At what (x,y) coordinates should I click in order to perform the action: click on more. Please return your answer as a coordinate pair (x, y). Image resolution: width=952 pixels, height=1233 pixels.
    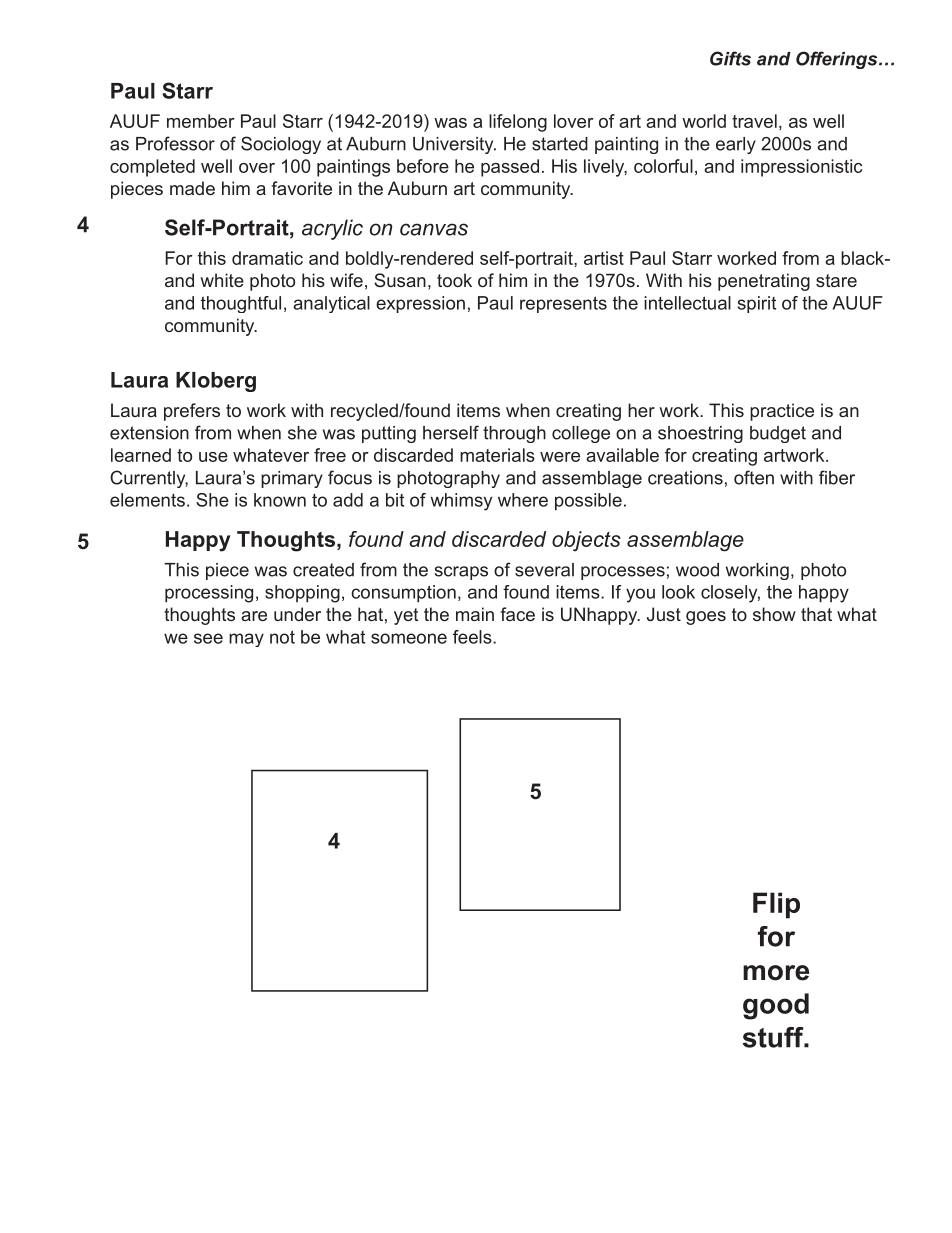
    Looking at the image, I should click on (776, 973).
